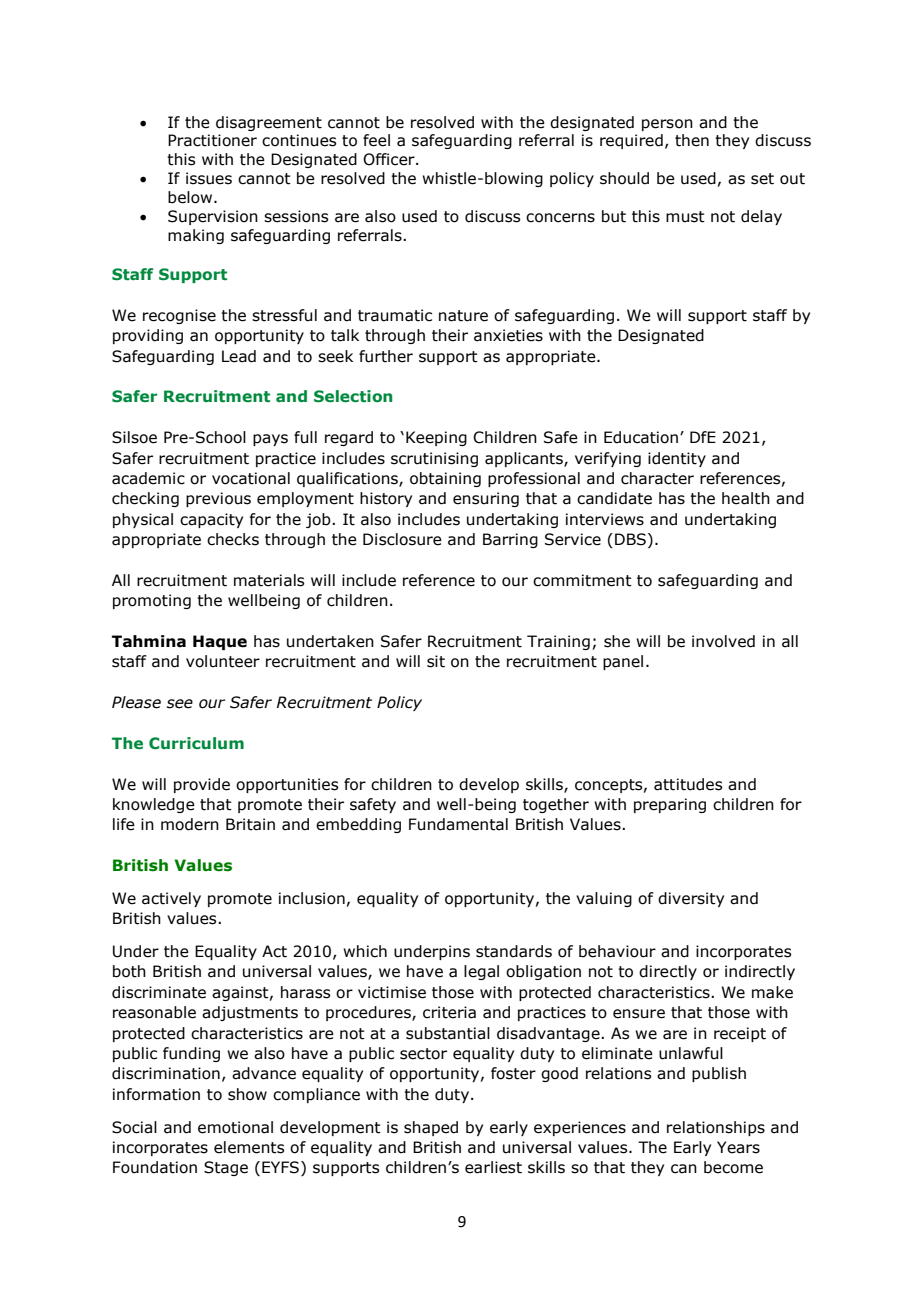 This screenshot has height=1308, width=924. I want to click on emotional, so click(235, 1127).
